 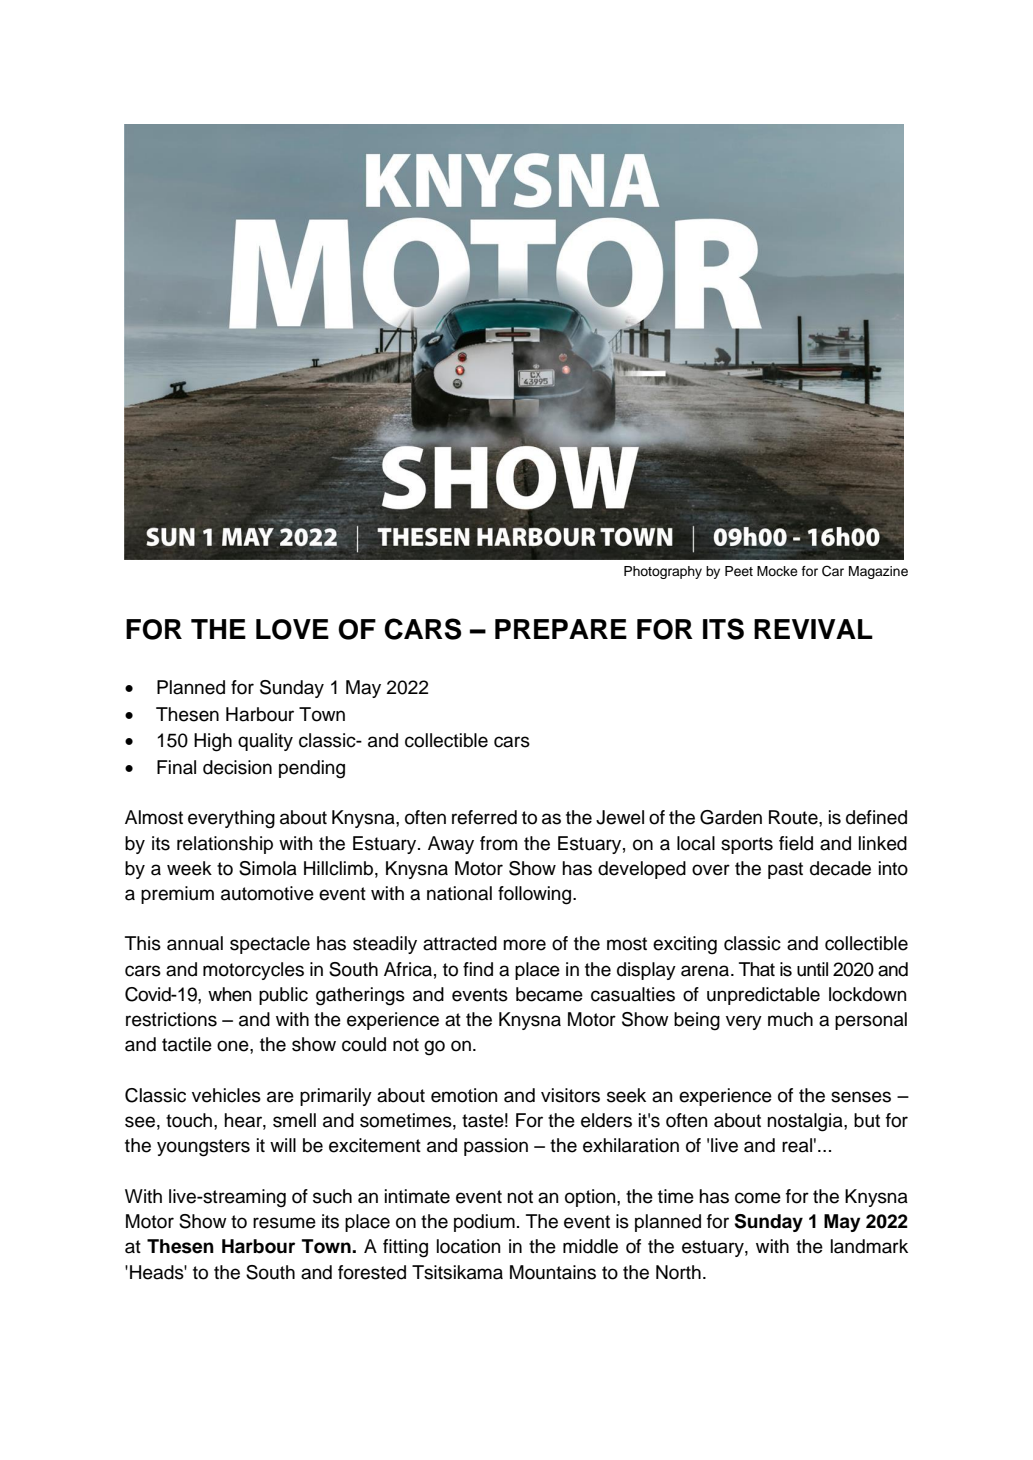 I want to click on decision, so click(x=237, y=767).
